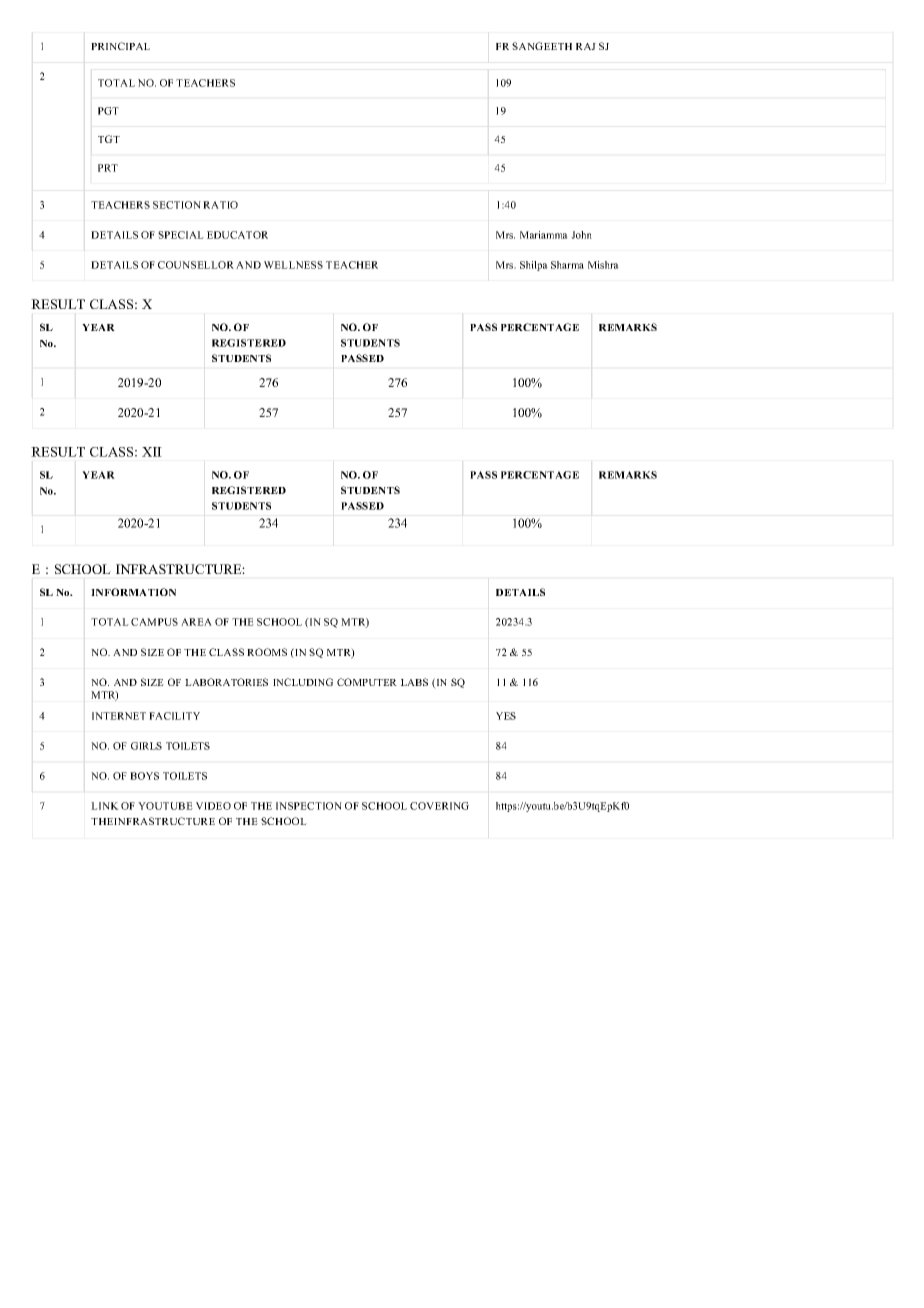 This page has height=1308, width=924. What do you see at coordinates (293, 265) in the page?
I see `WELLNESS` at bounding box center [293, 265].
